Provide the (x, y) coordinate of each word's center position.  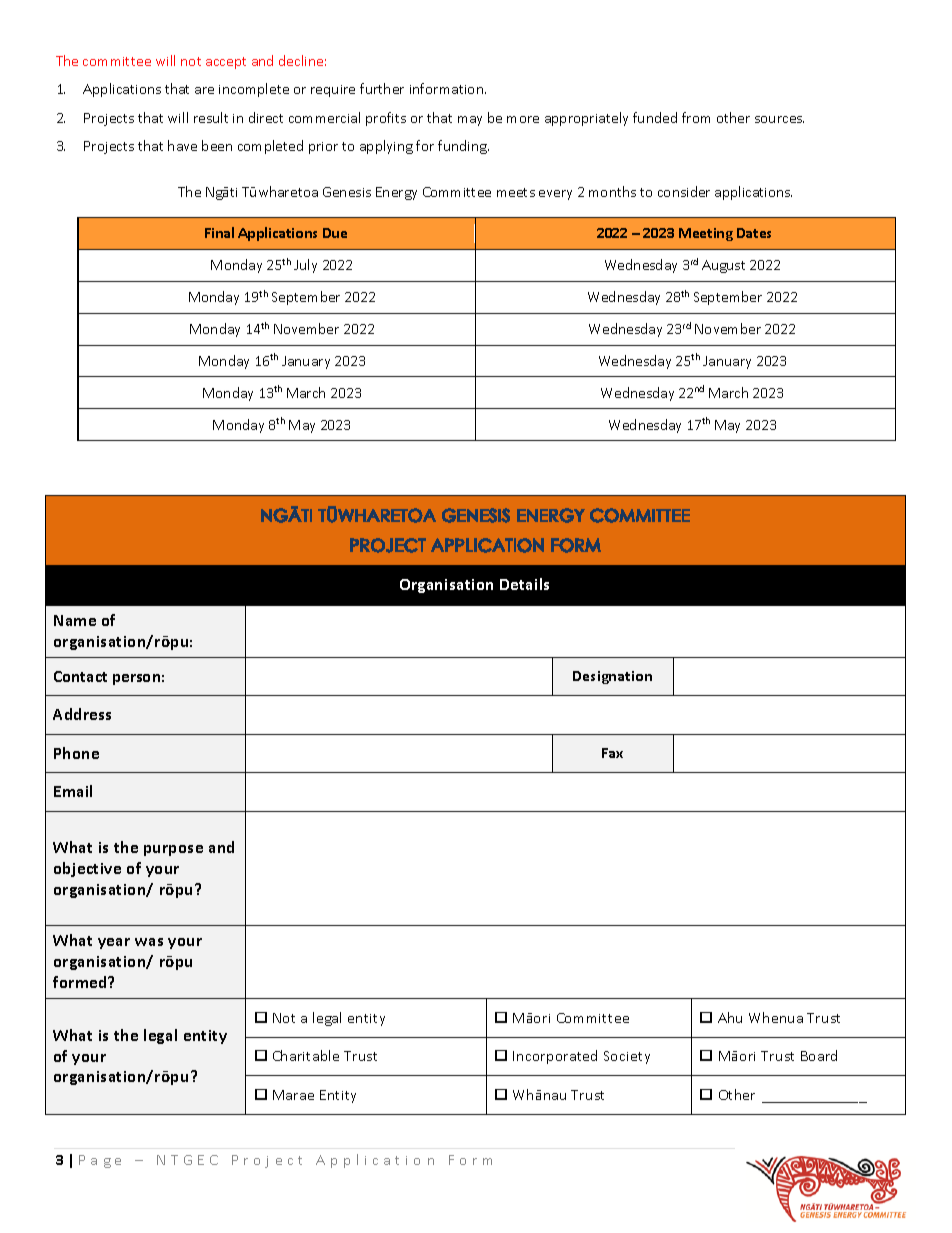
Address (82, 714)
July (305, 266)
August (723, 266)
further (382, 88)
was (149, 942)
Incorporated (555, 1057)
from (696, 117)
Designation (612, 677)
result (211, 117)
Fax (612, 753)
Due (335, 233)
